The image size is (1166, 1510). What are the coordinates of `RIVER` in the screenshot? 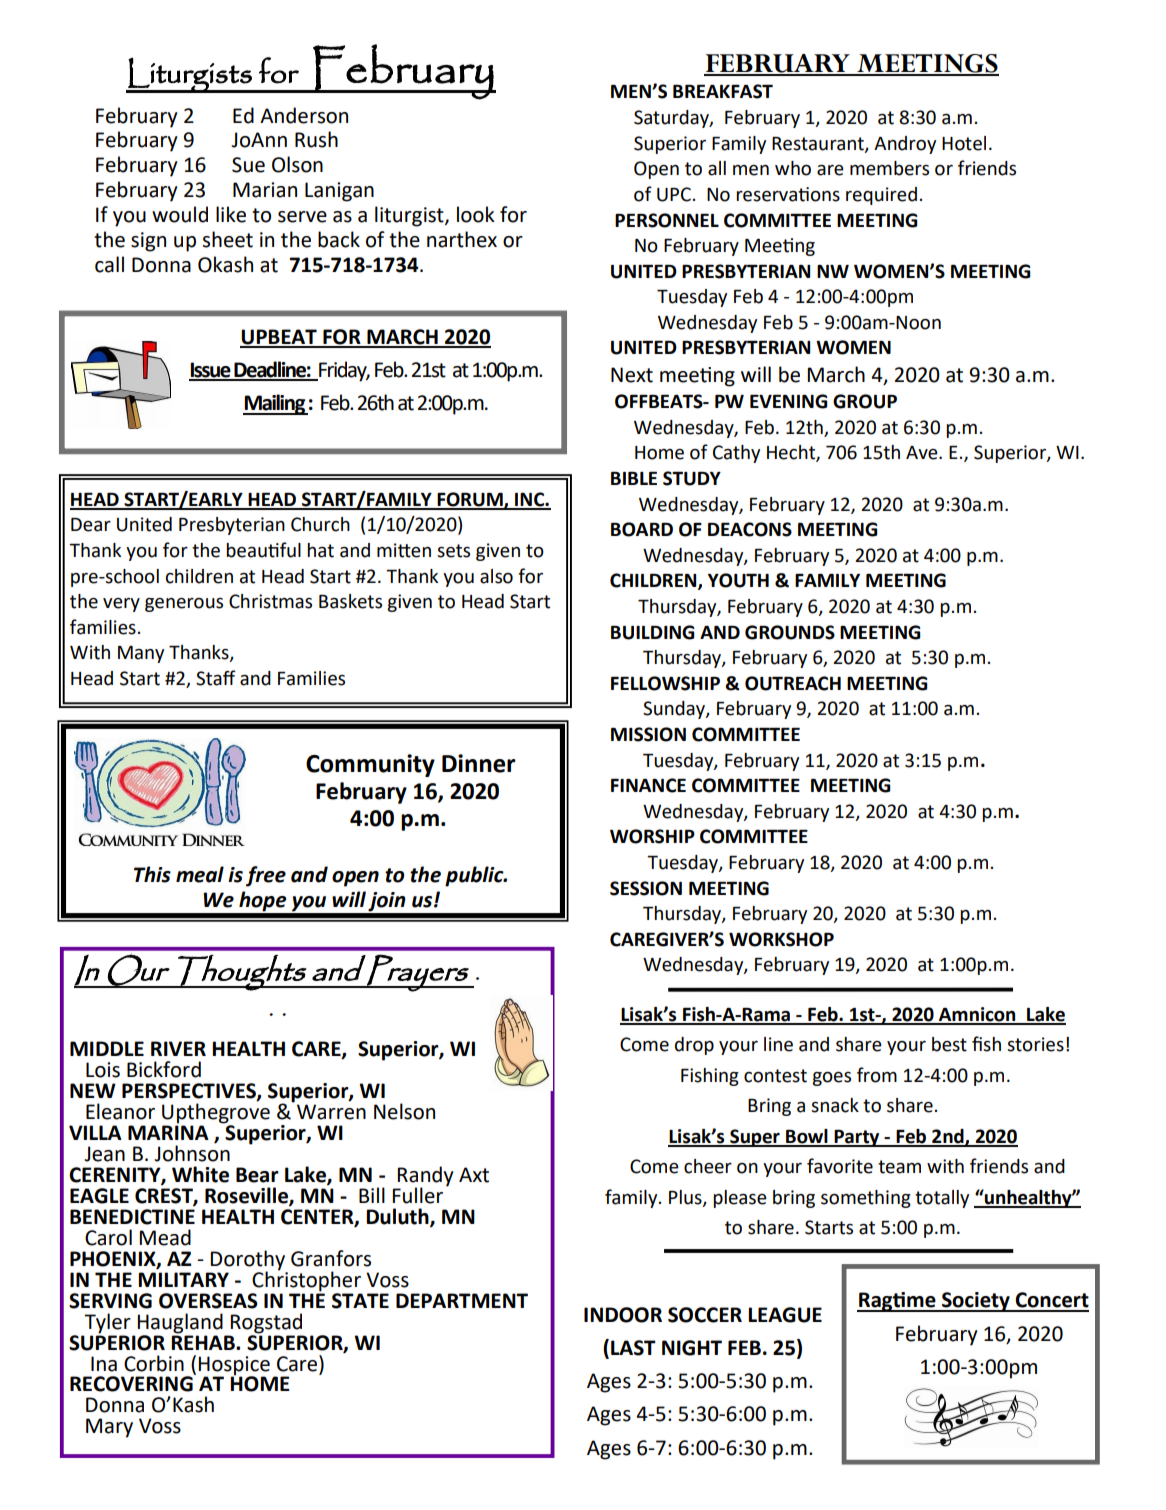 It's located at (178, 1048).
